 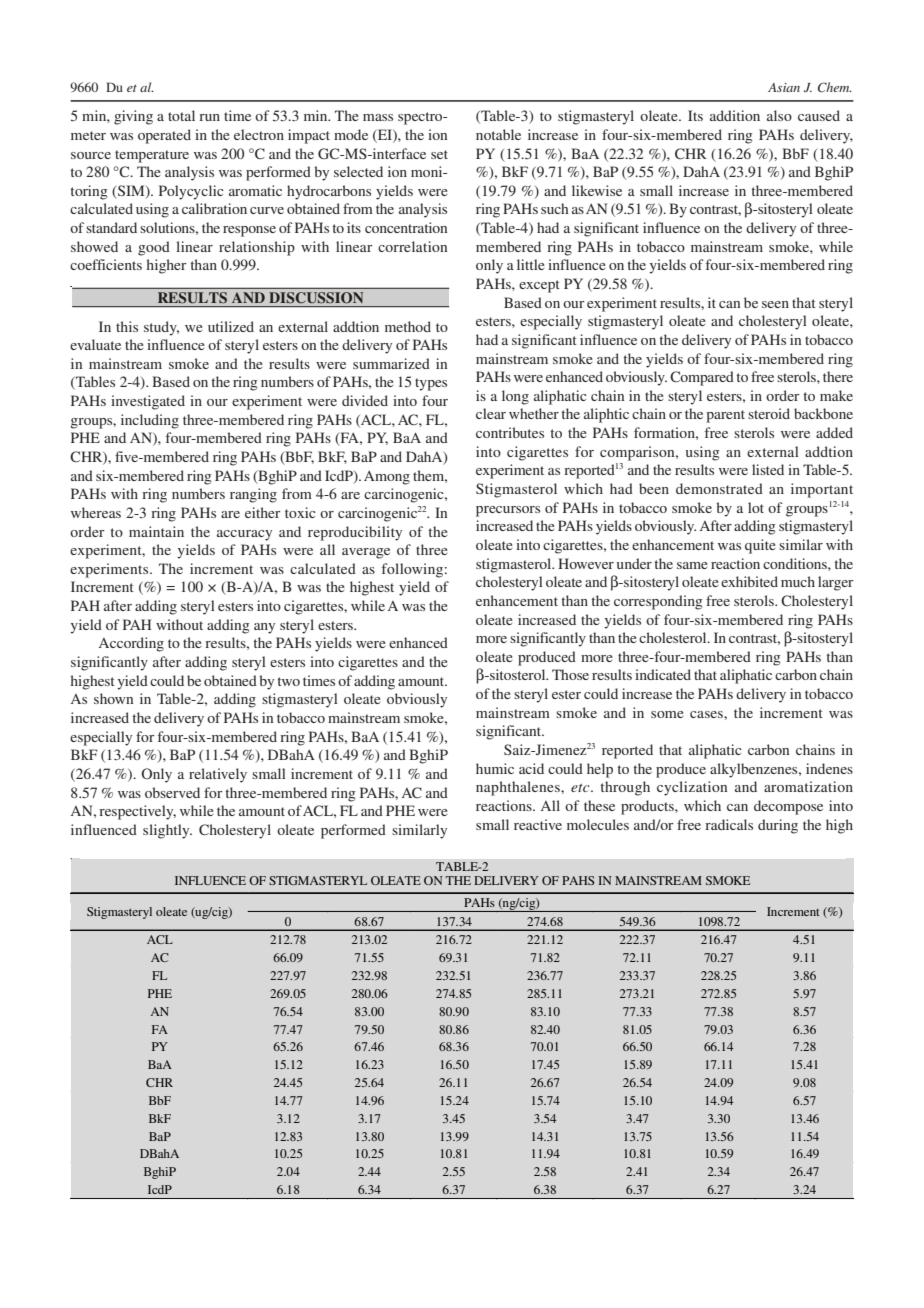 I want to click on seen, so click(x=775, y=304).
